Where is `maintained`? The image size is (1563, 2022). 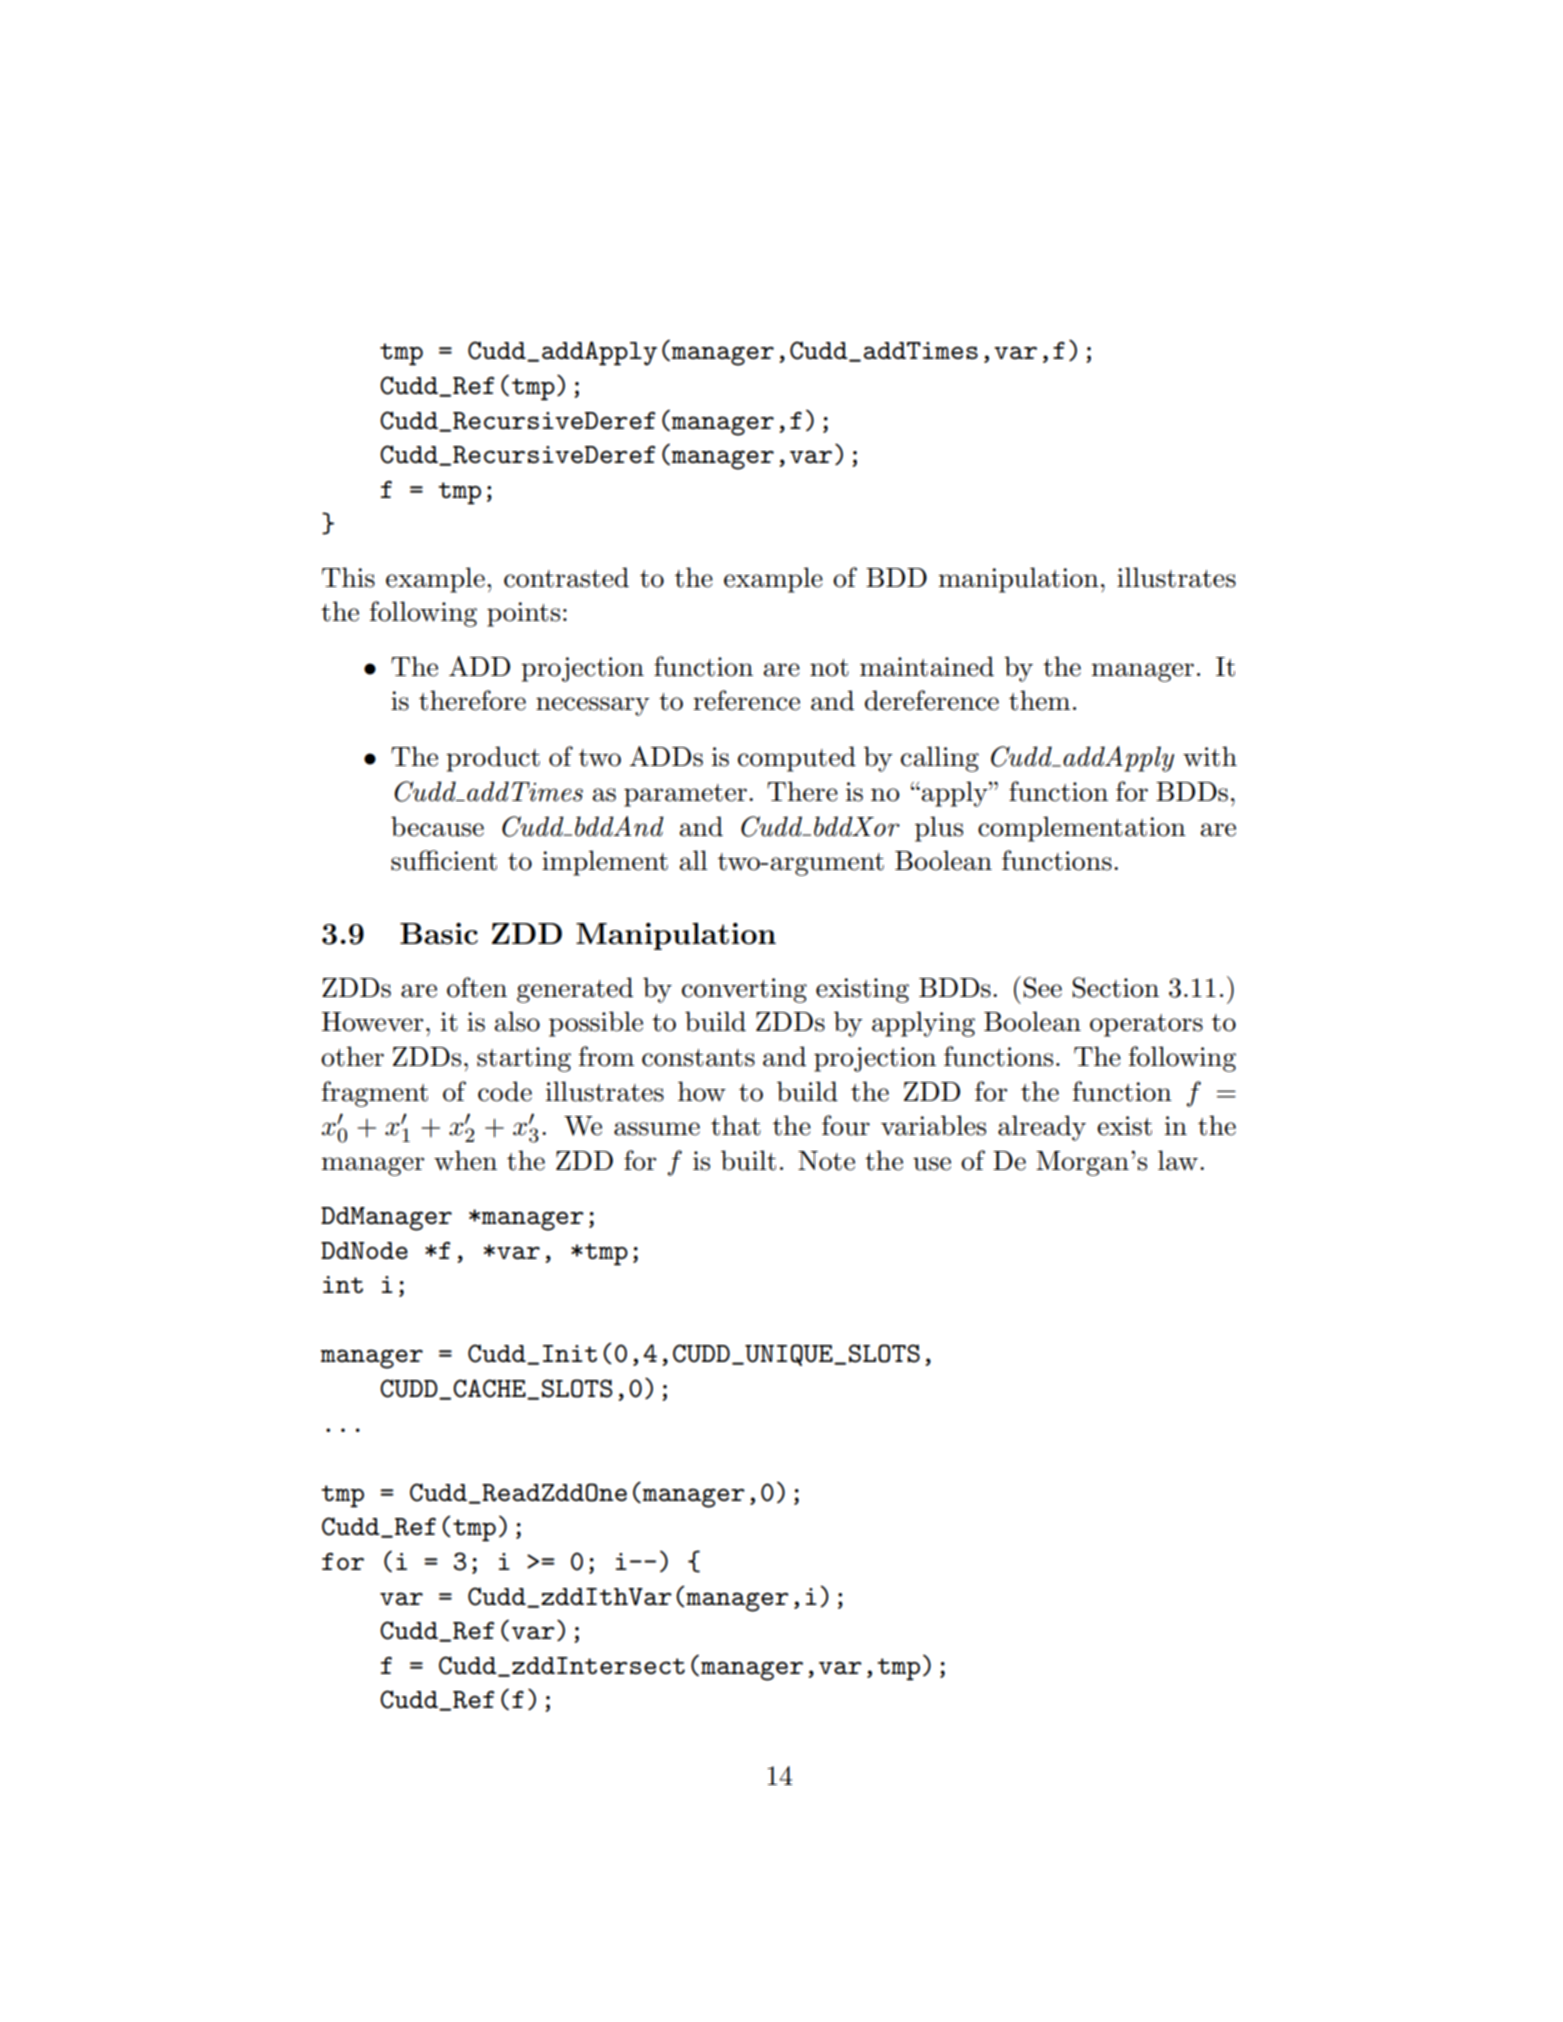
maintained is located at coordinates (927, 666).
